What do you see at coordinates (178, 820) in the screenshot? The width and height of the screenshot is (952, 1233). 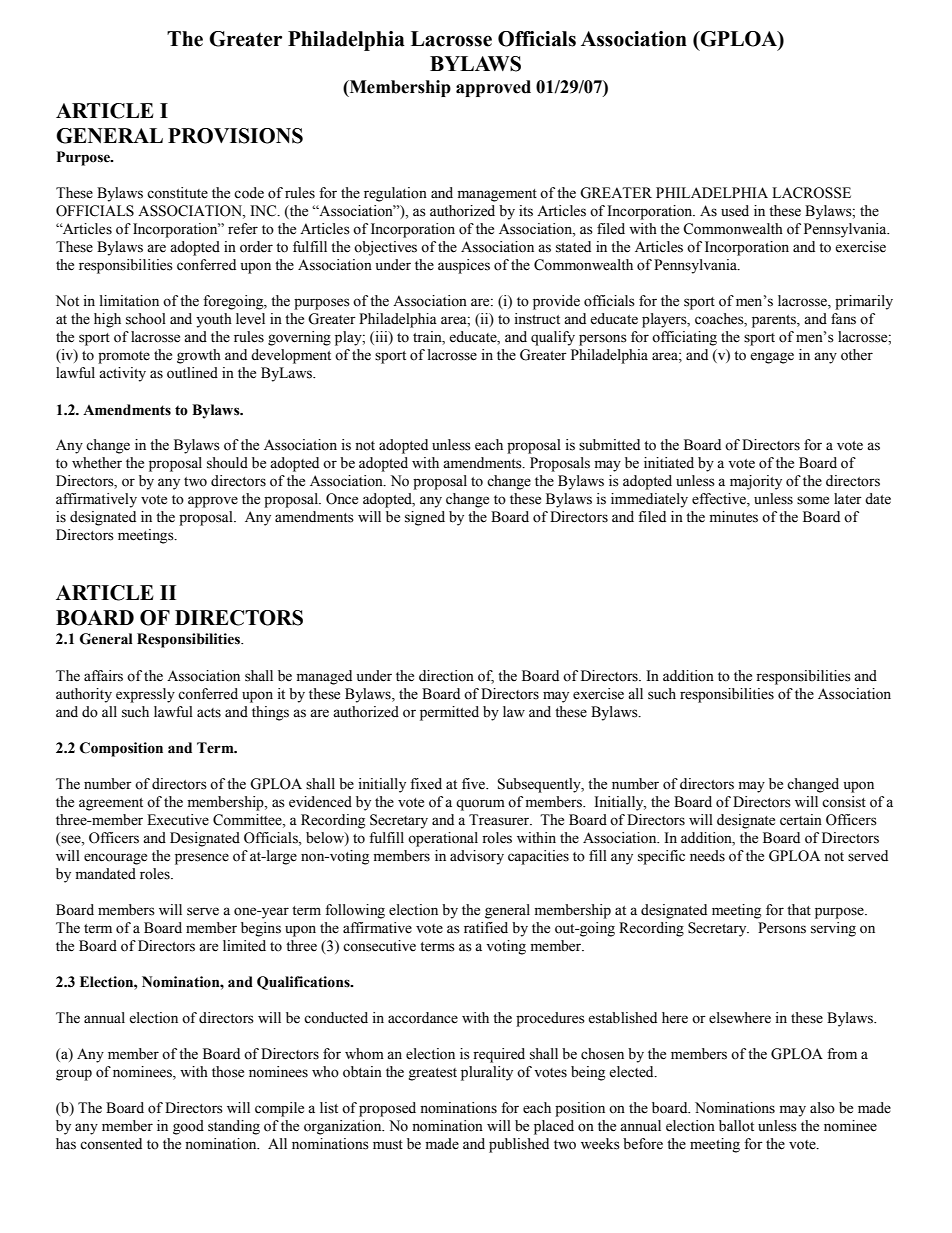 I see `Executive` at bounding box center [178, 820].
